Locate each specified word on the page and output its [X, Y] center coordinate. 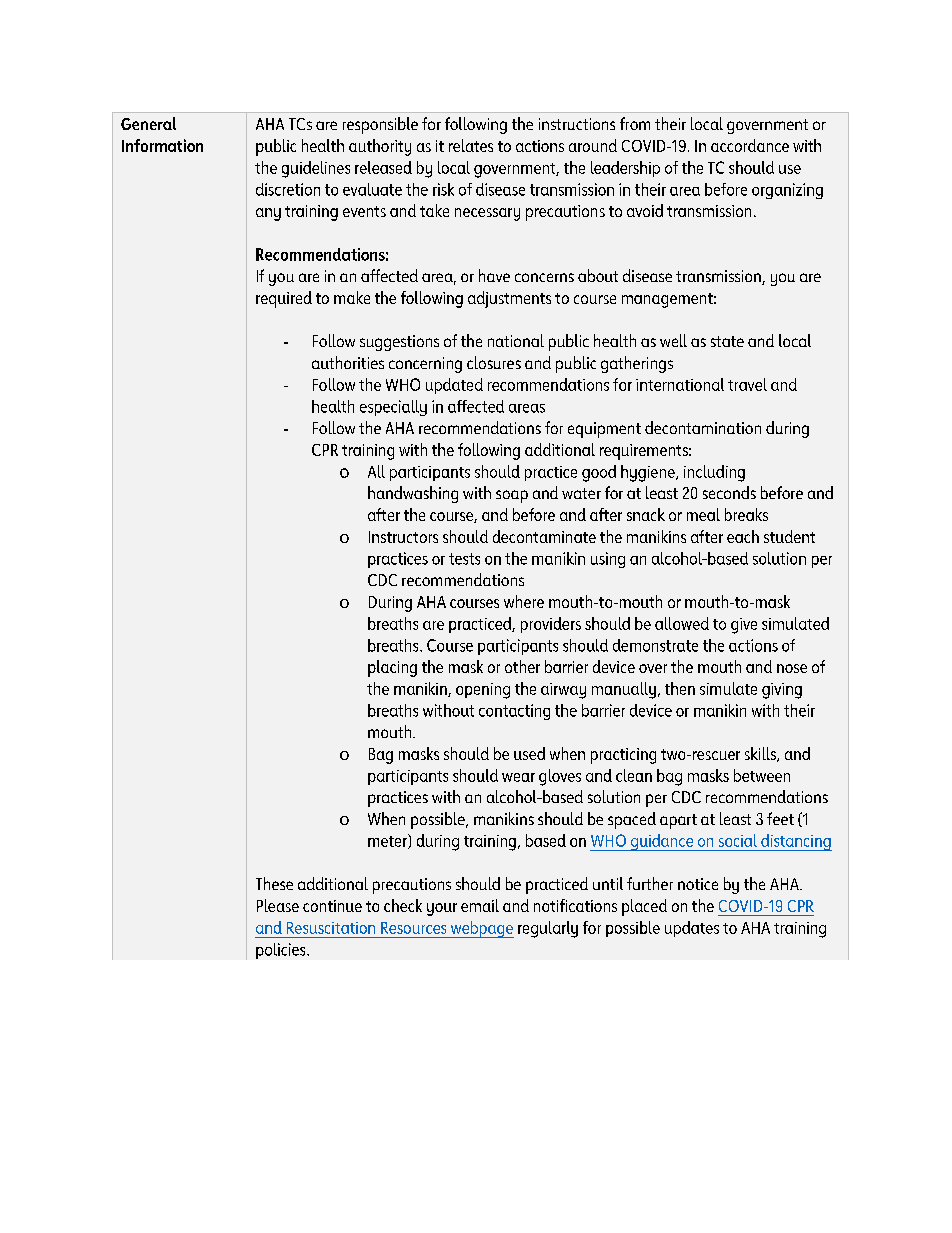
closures [494, 362]
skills [761, 754]
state [727, 341]
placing [392, 668]
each [743, 536]
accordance [750, 145]
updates [692, 929]
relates [471, 145]
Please [278, 905]
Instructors [403, 537]
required [284, 299]
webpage [481, 929]
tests [464, 559]
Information [162, 145]
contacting [514, 712]
